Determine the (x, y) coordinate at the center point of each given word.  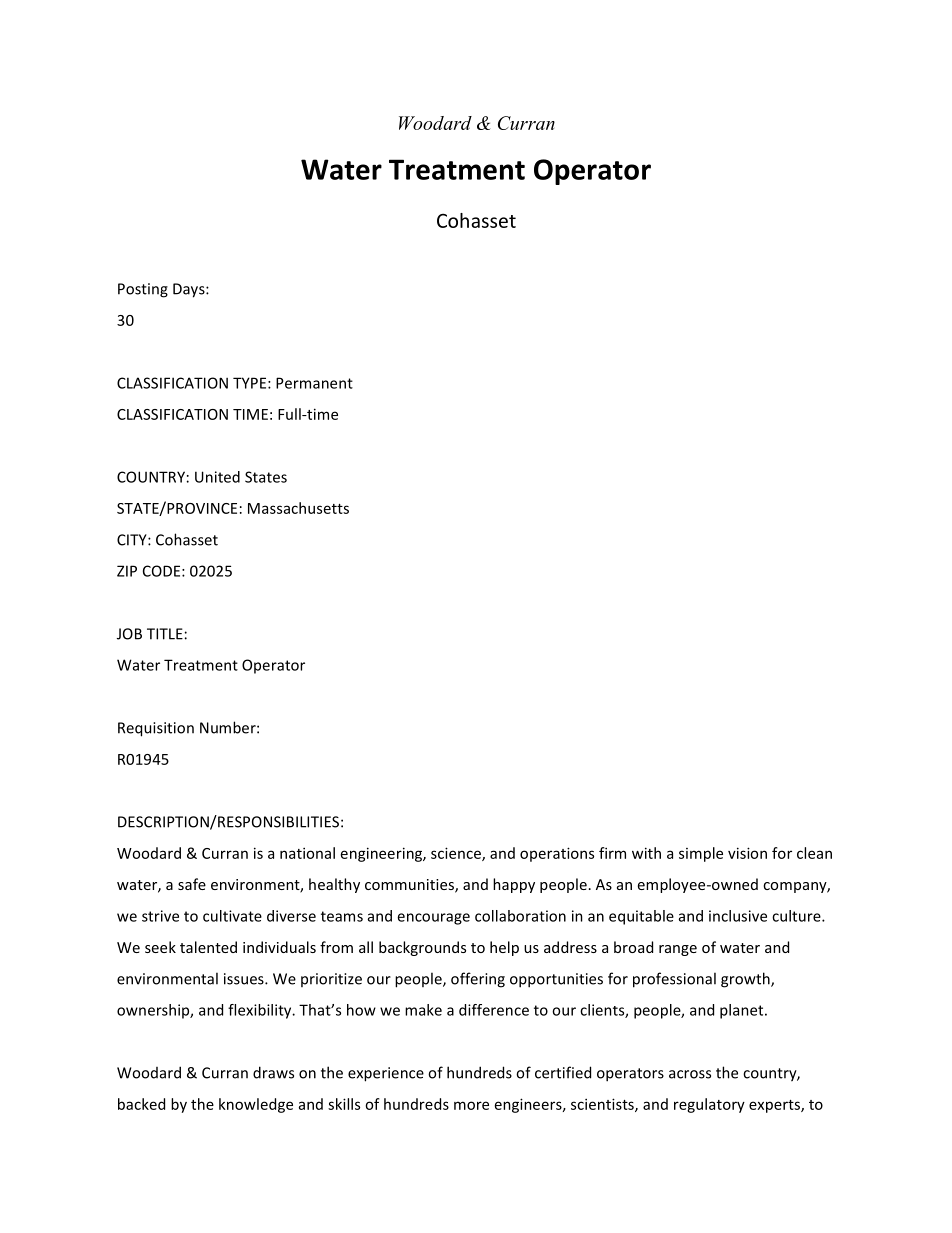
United (217, 477)
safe (192, 884)
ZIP (127, 571)
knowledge (256, 1105)
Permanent (314, 383)
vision (747, 853)
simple (701, 854)
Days (190, 290)
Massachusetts (298, 508)
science (457, 854)
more (471, 1105)
